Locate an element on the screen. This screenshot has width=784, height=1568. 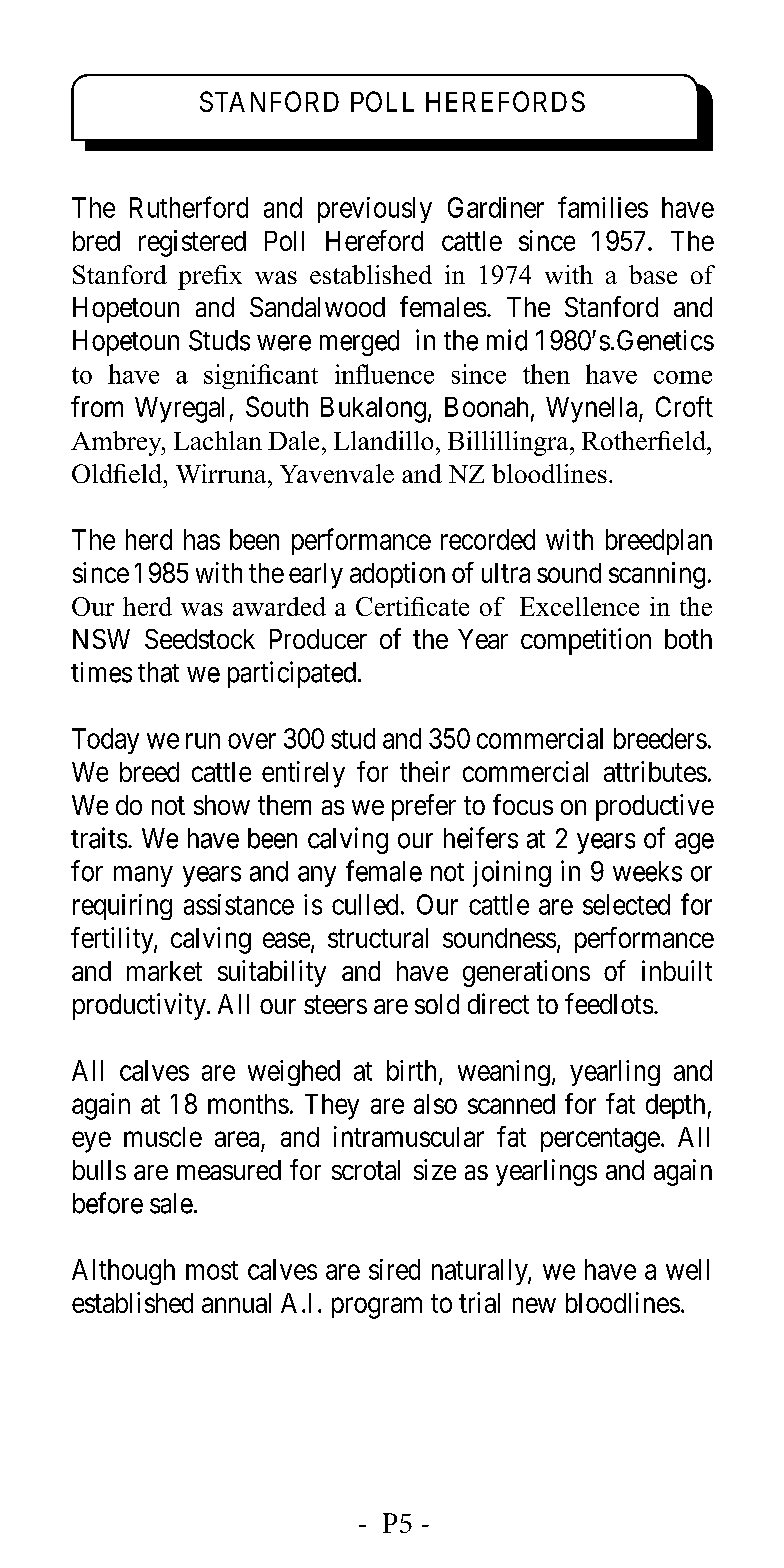
base is located at coordinates (653, 274).
